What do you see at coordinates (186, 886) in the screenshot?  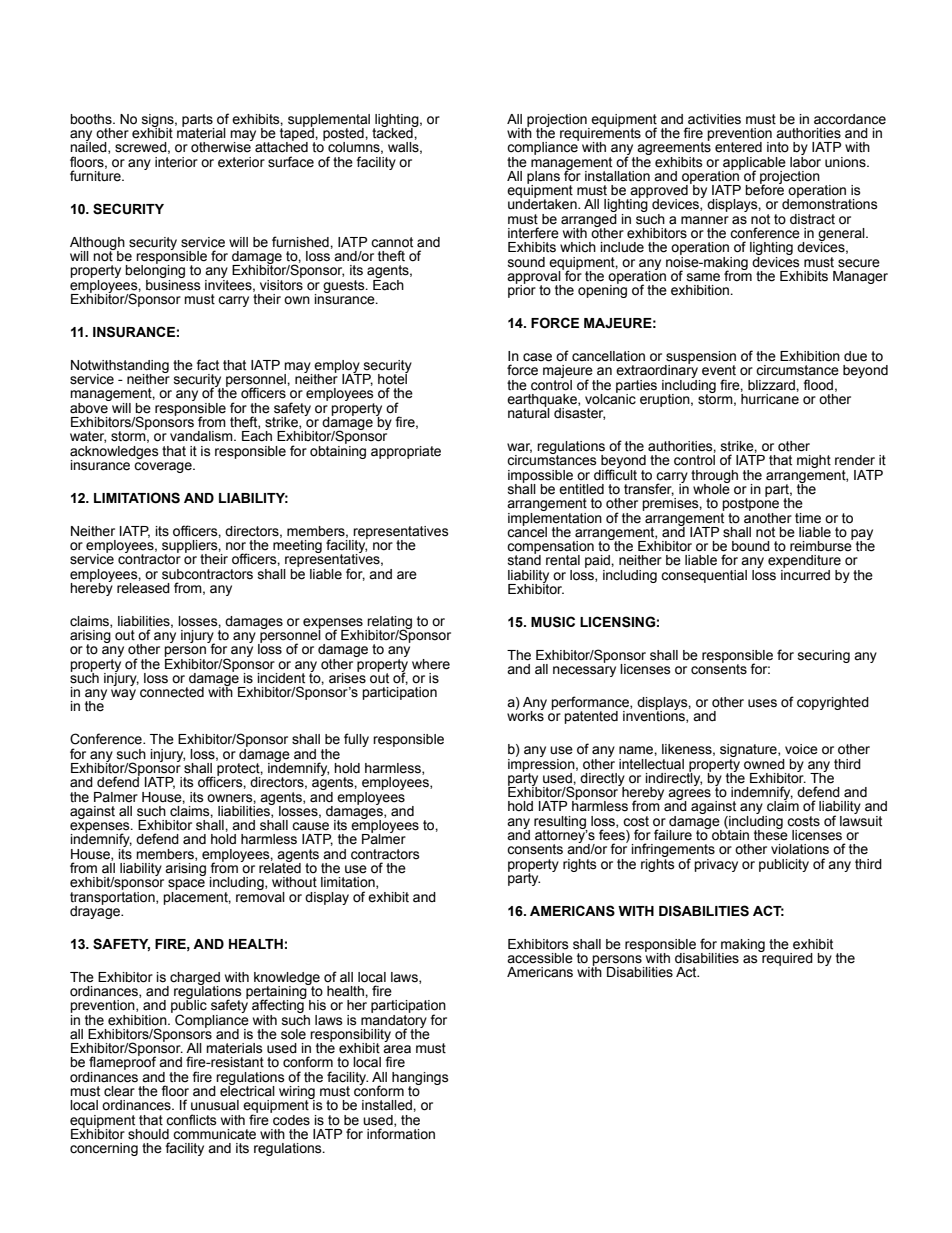 I see `space` at bounding box center [186, 886].
